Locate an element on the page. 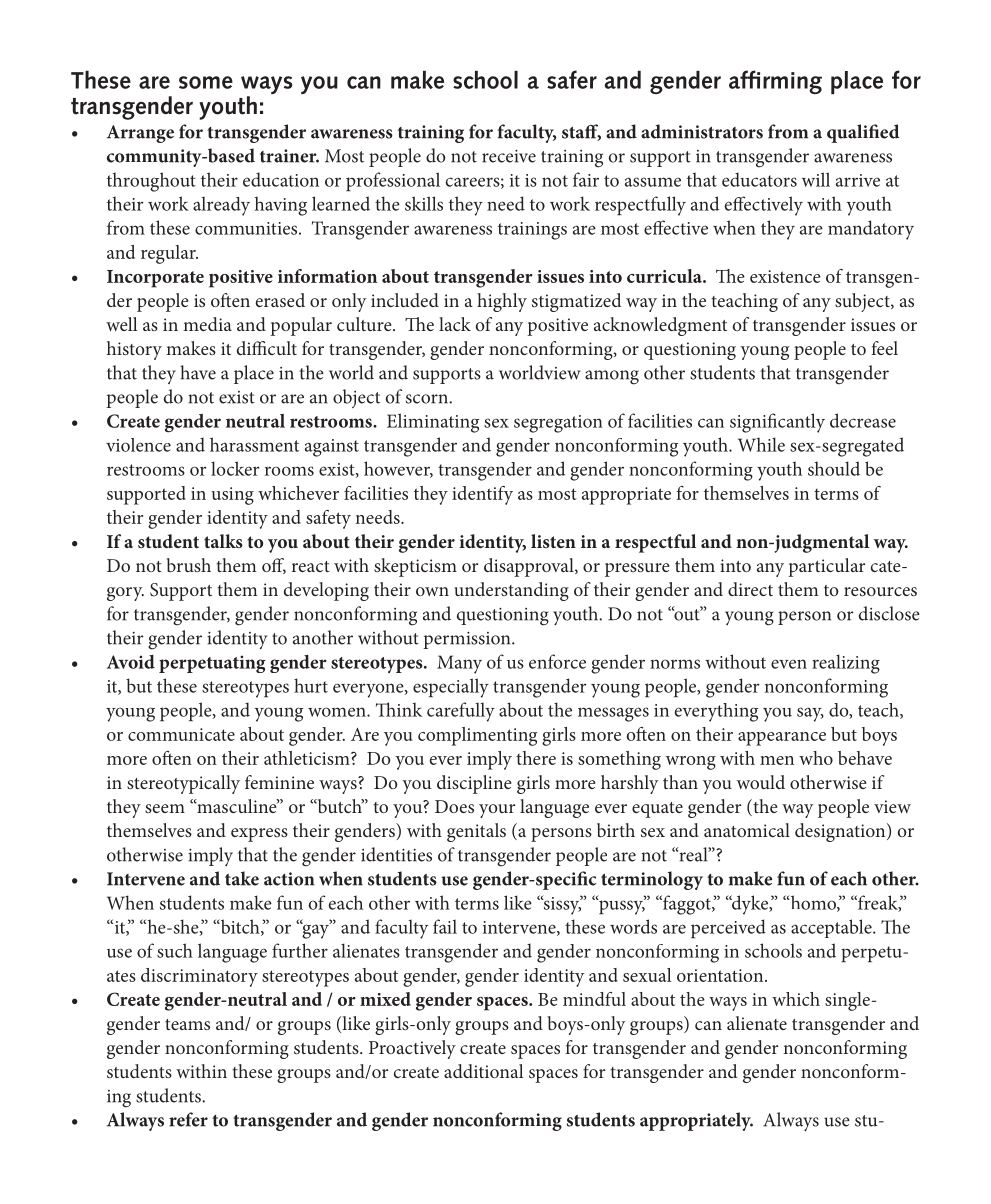  Arrange is located at coordinates (140, 134).
